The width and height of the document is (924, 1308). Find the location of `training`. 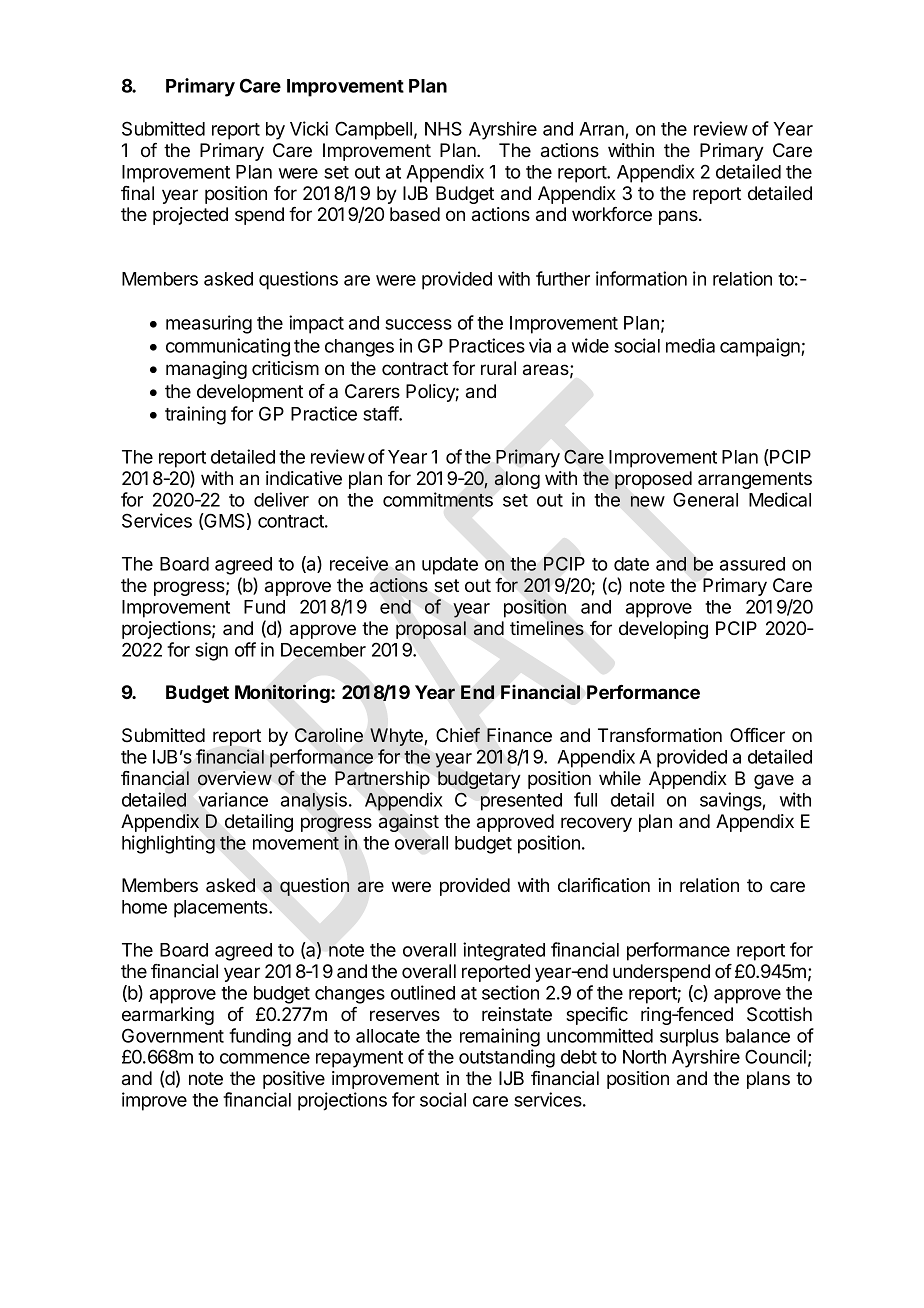

training is located at coordinates (195, 415).
